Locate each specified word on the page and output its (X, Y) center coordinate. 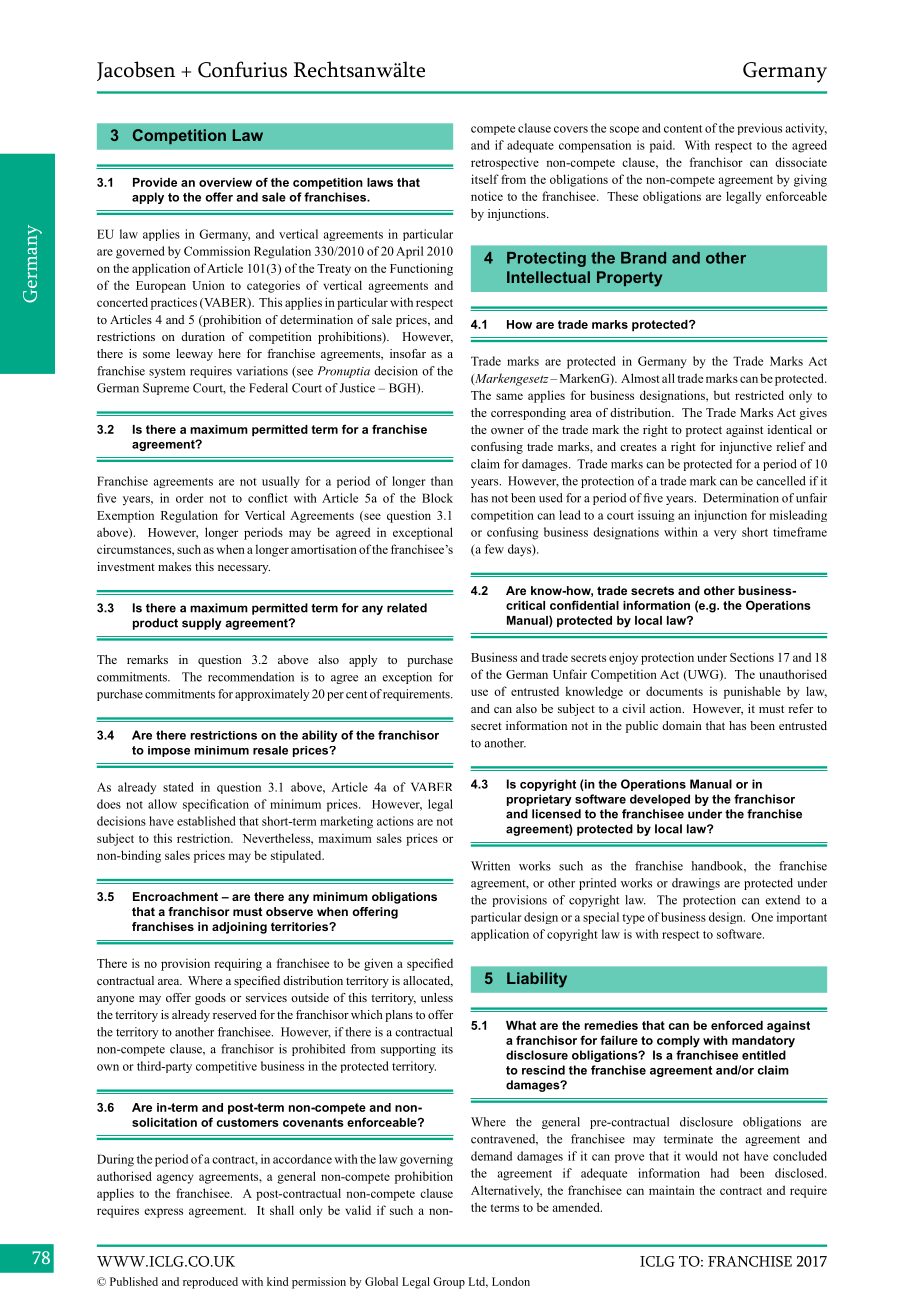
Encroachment (175, 896)
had (720, 1173)
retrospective (505, 163)
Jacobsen (136, 71)
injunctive (746, 448)
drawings (696, 884)
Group (449, 1283)
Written (490, 866)
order (190, 498)
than (442, 481)
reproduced (210, 1283)
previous (759, 129)
